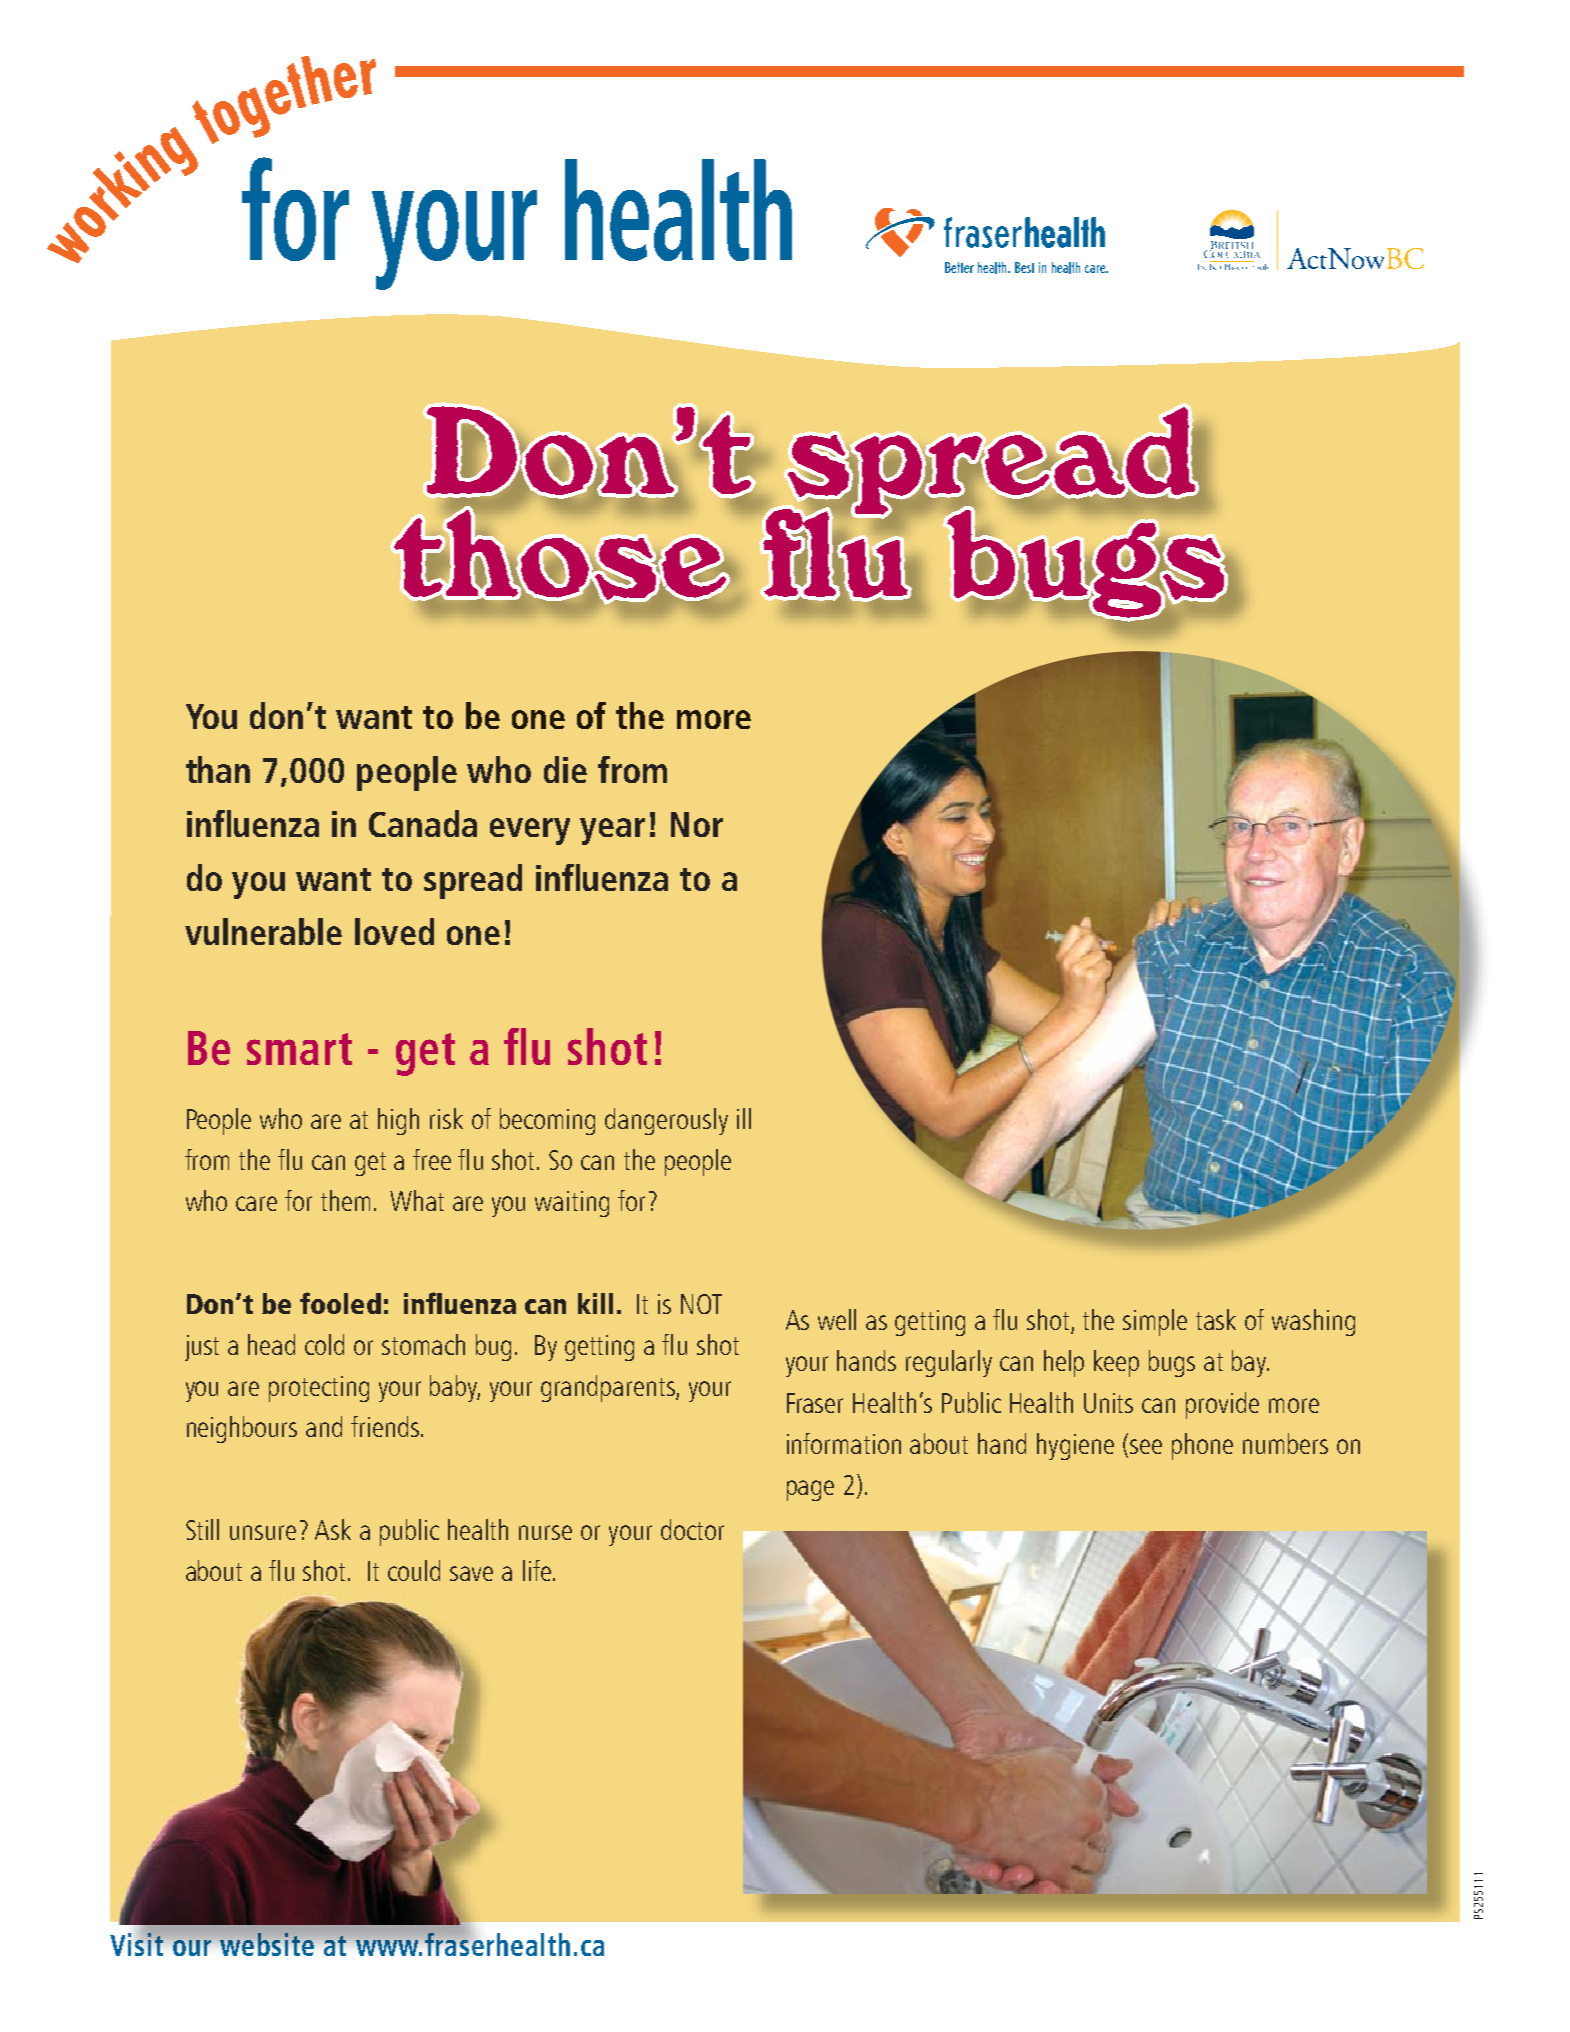 The image size is (1570, 2032). What do you see at coordinates (547, 1121) in the document?
I see `becoming` at bounding box center [547, 1121].
